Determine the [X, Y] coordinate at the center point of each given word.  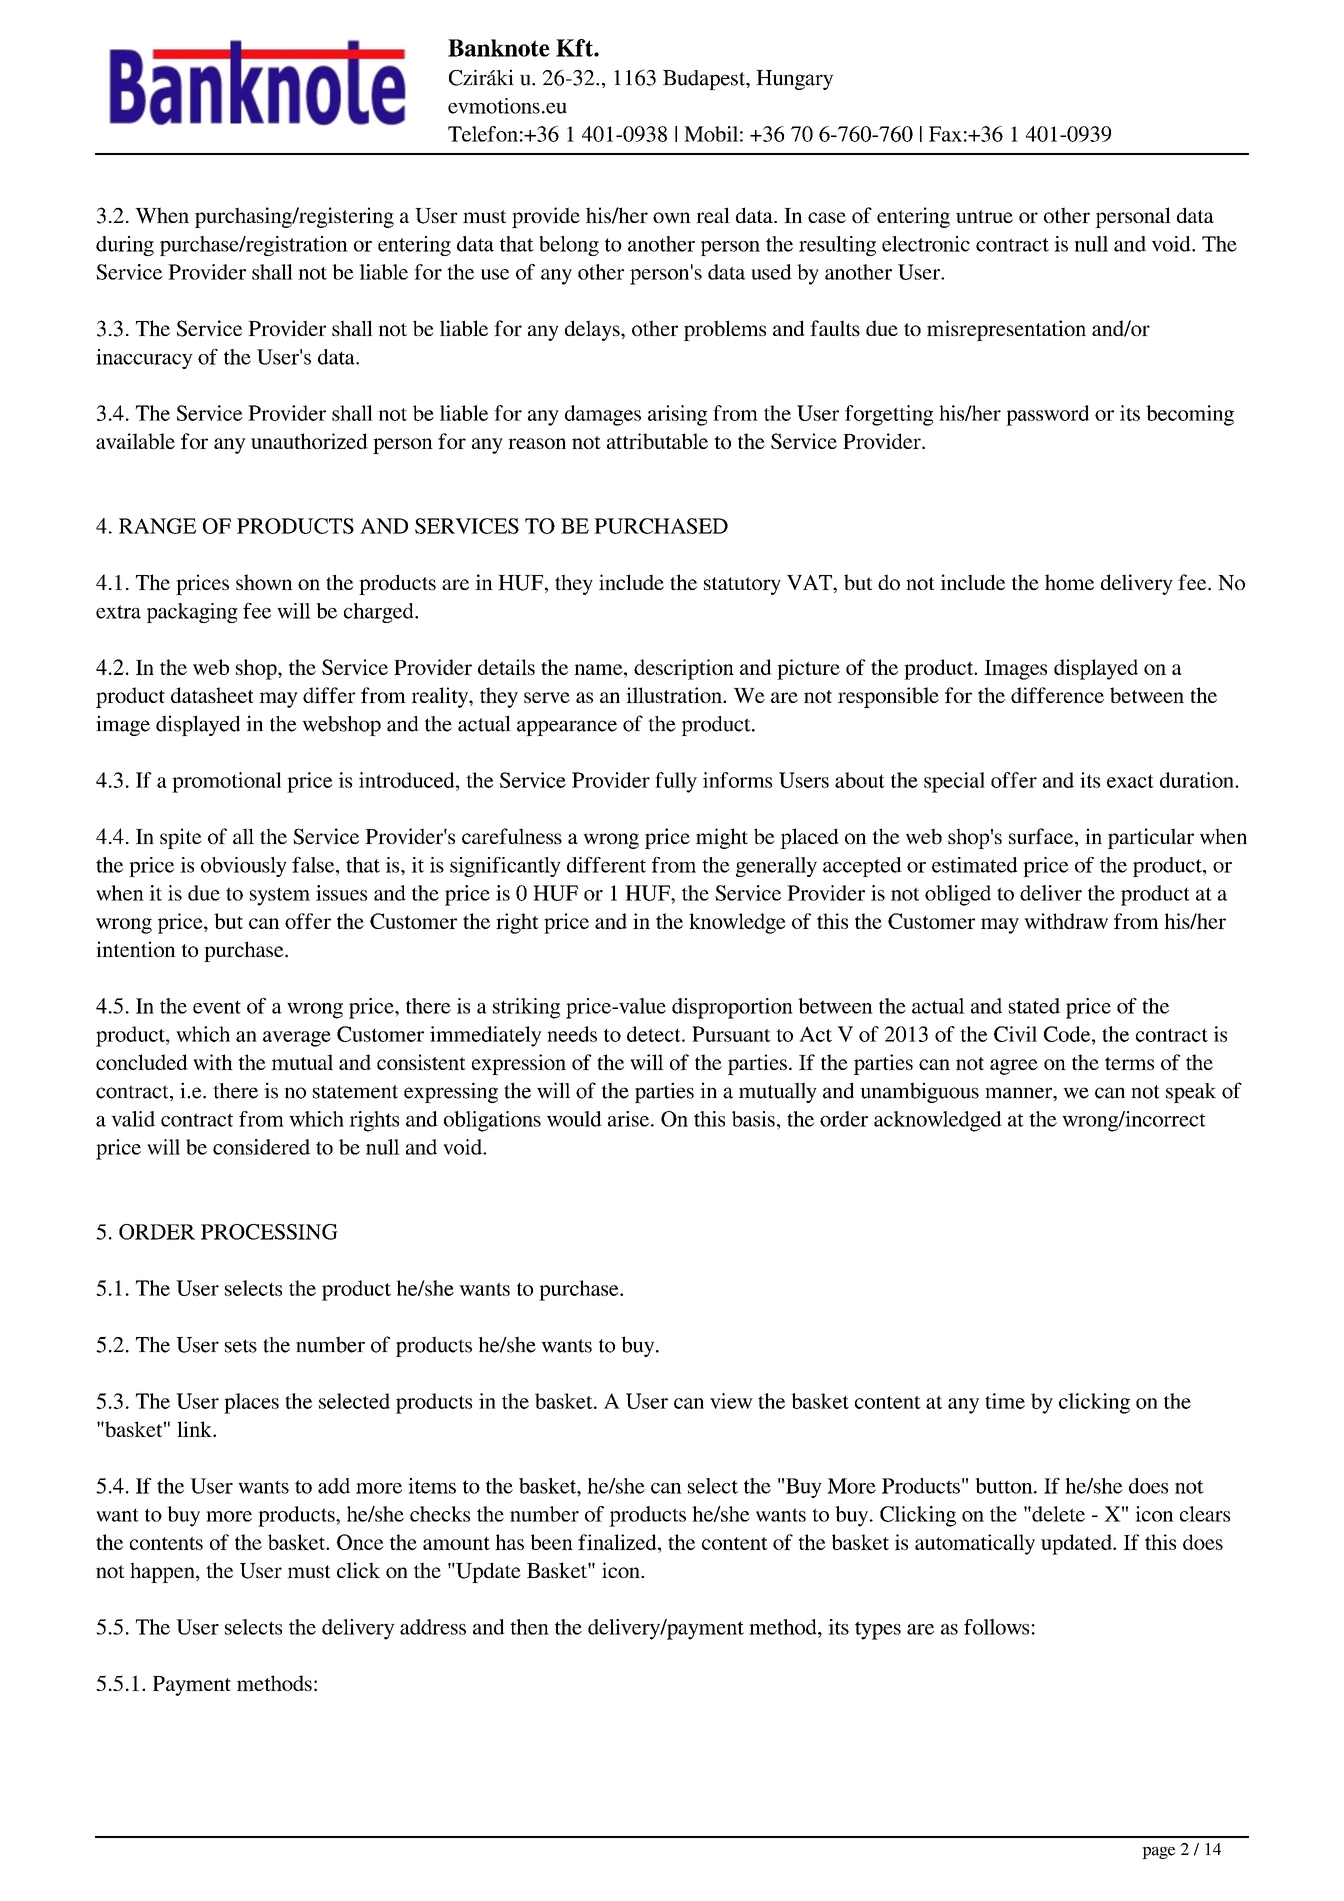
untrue [984, 216]
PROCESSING [269, 1232]
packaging [192, 613]
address [433, 1627]
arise [628, 1119]
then [529, 1627]
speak [1191, 1093]
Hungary [795, 80]
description [684, 669]
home [1069, 582]
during [125, 246]
